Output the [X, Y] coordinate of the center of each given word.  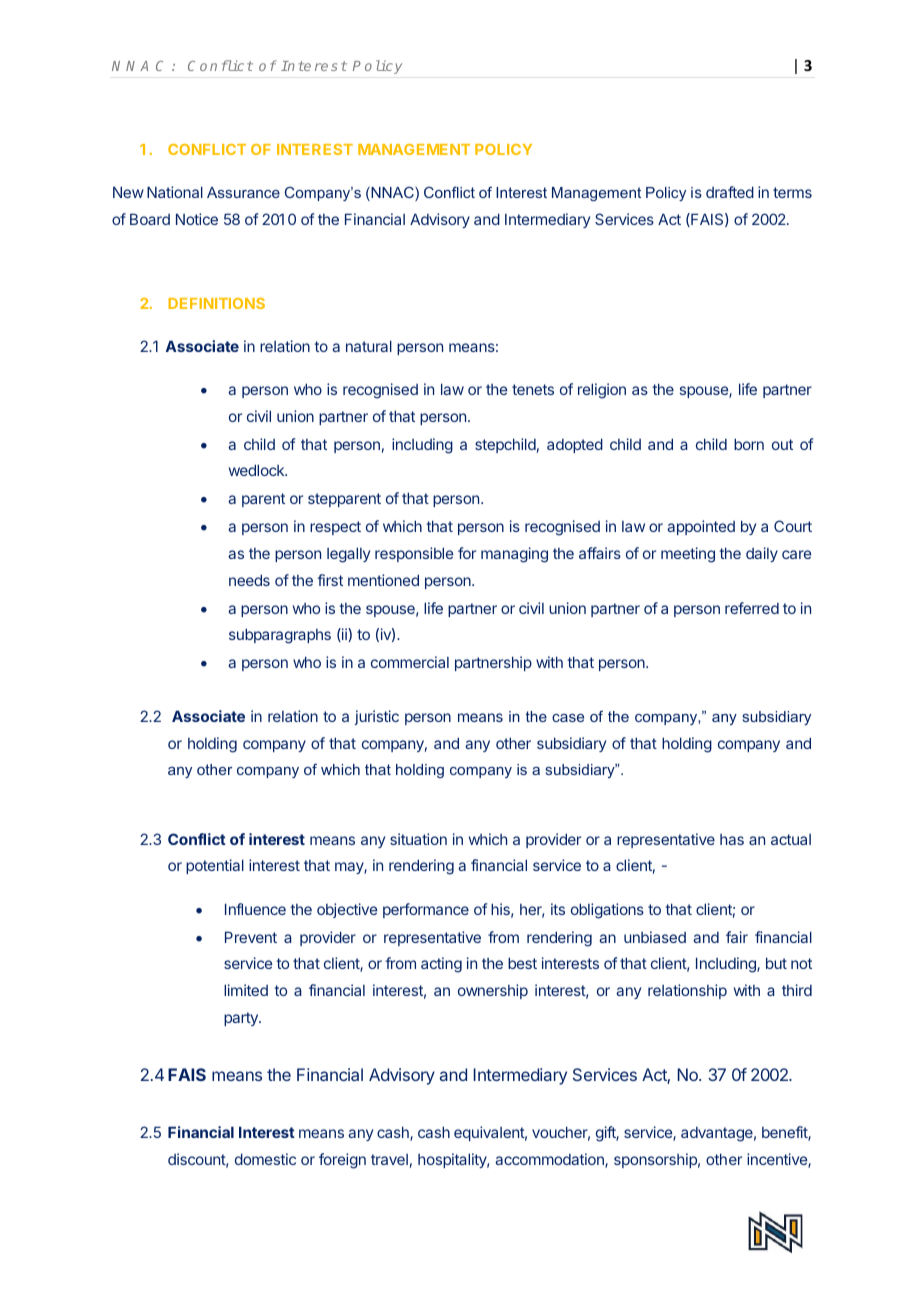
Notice [197, 219]
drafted [730, 192]
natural [369, 346]
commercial [410, 662]
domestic [265, 1159]
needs [249, 580]
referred [752, 608]
